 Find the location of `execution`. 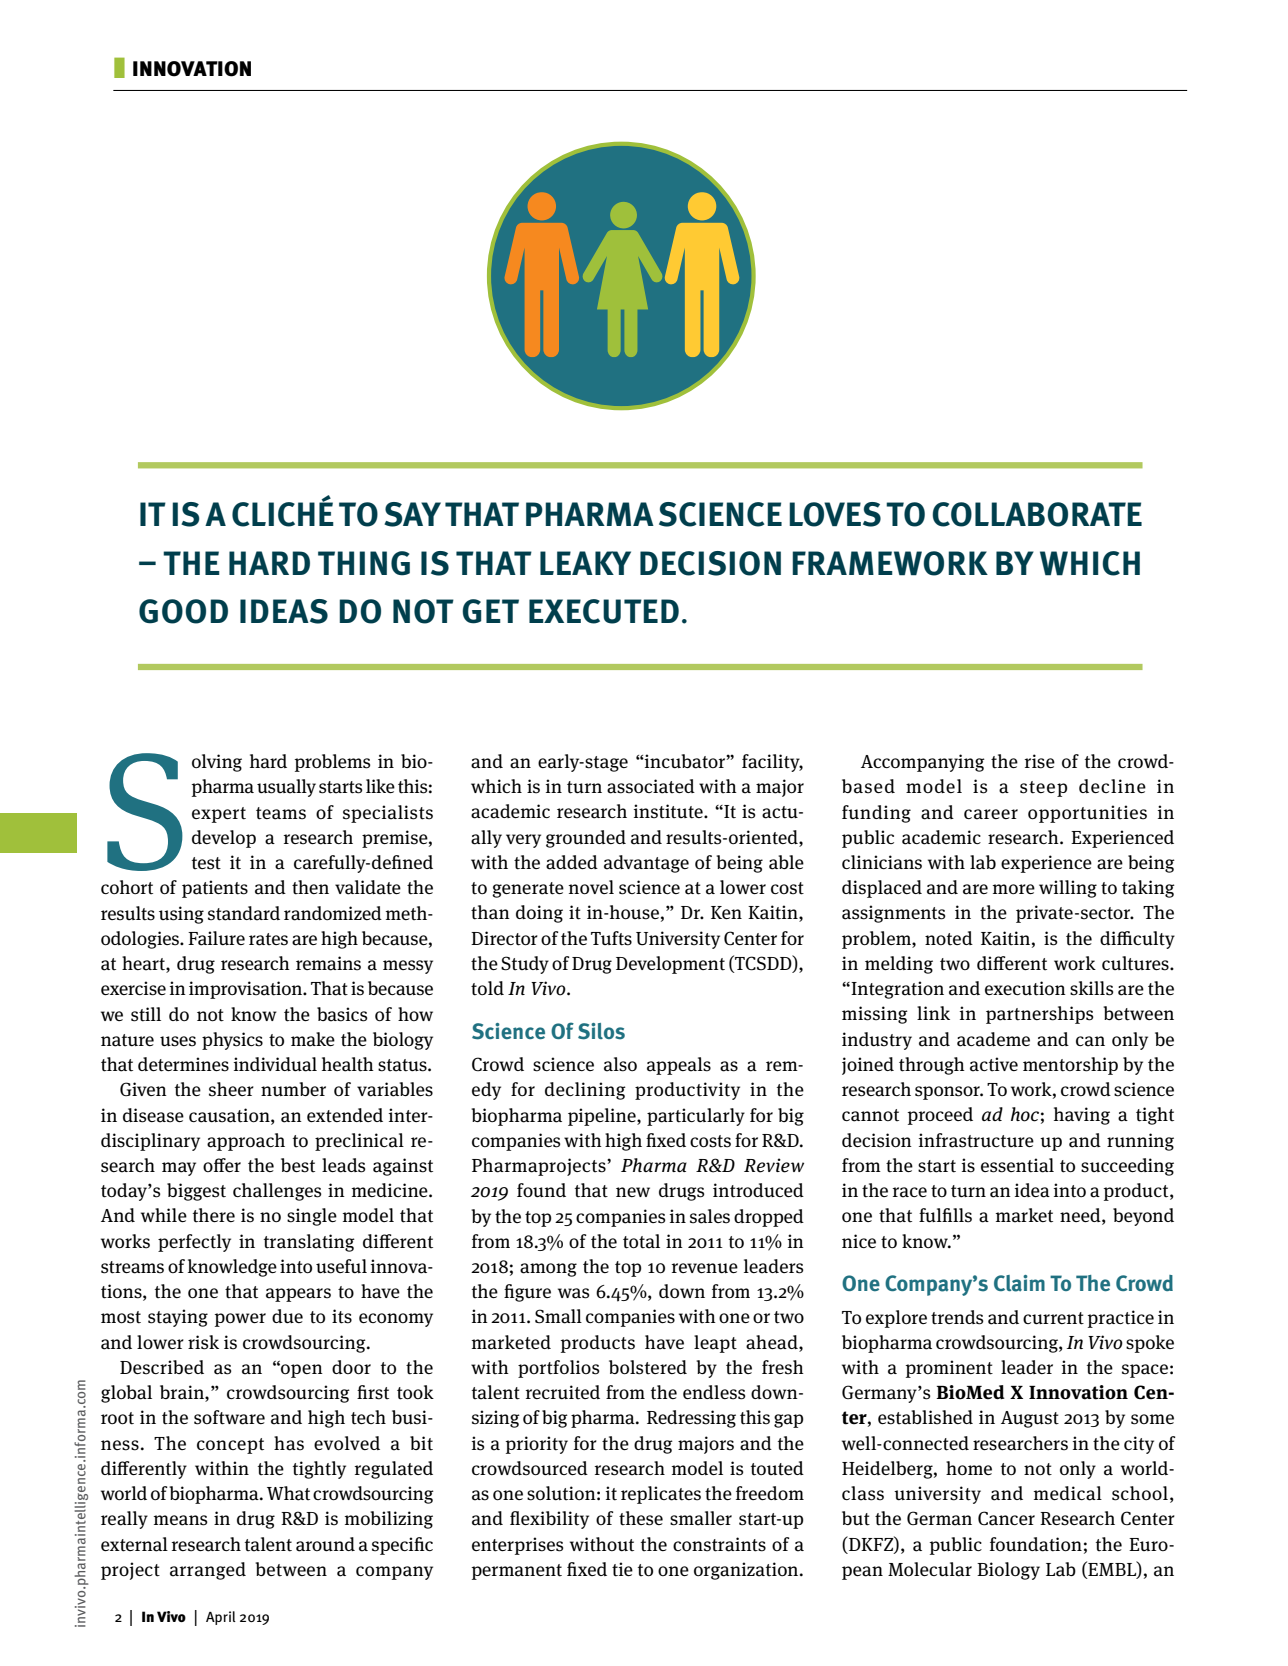

execution is located at coordinates (1025, 988).
